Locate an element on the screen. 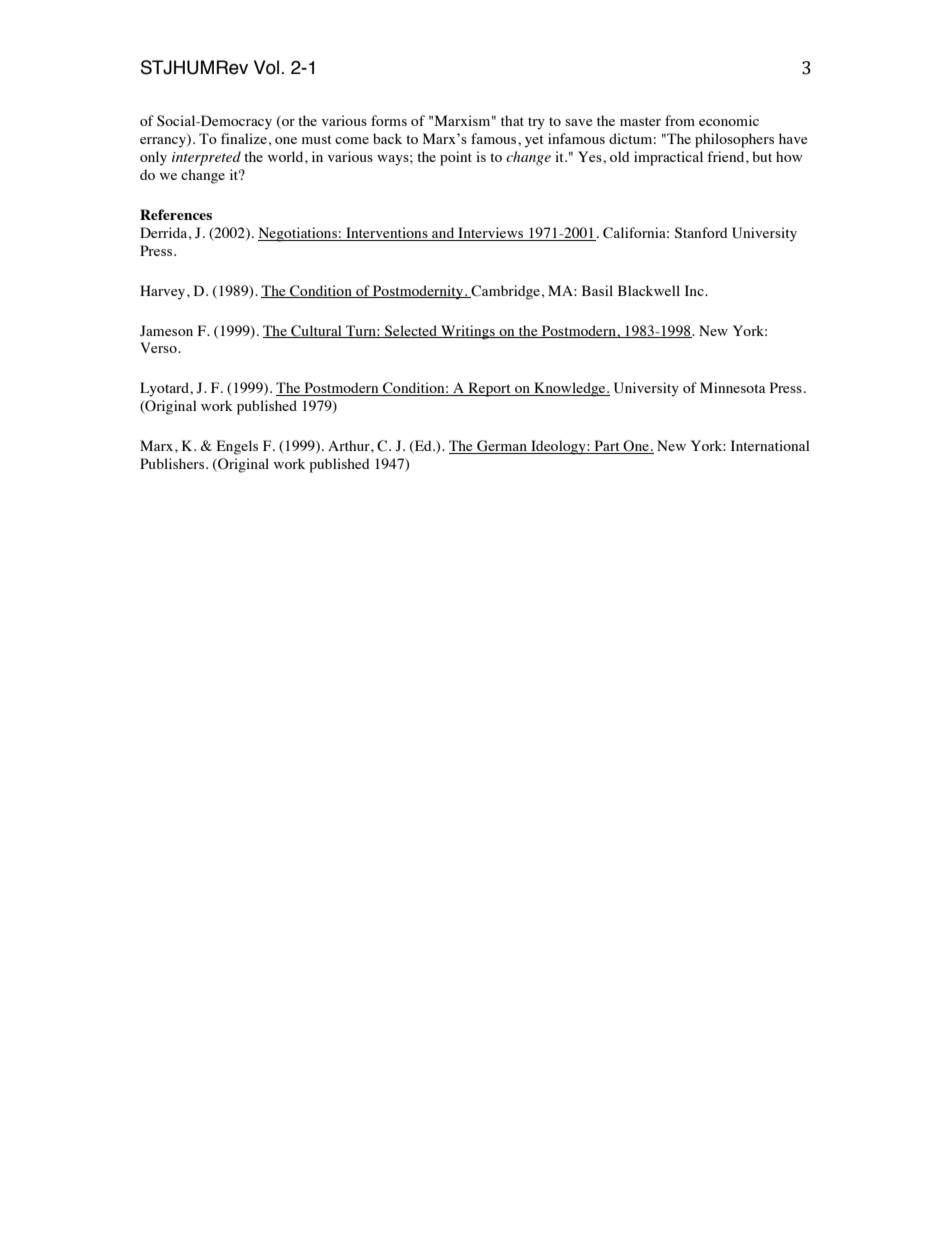 This screenshot has width=952, height=1233. Engels is located at coordinates (237, 447).
